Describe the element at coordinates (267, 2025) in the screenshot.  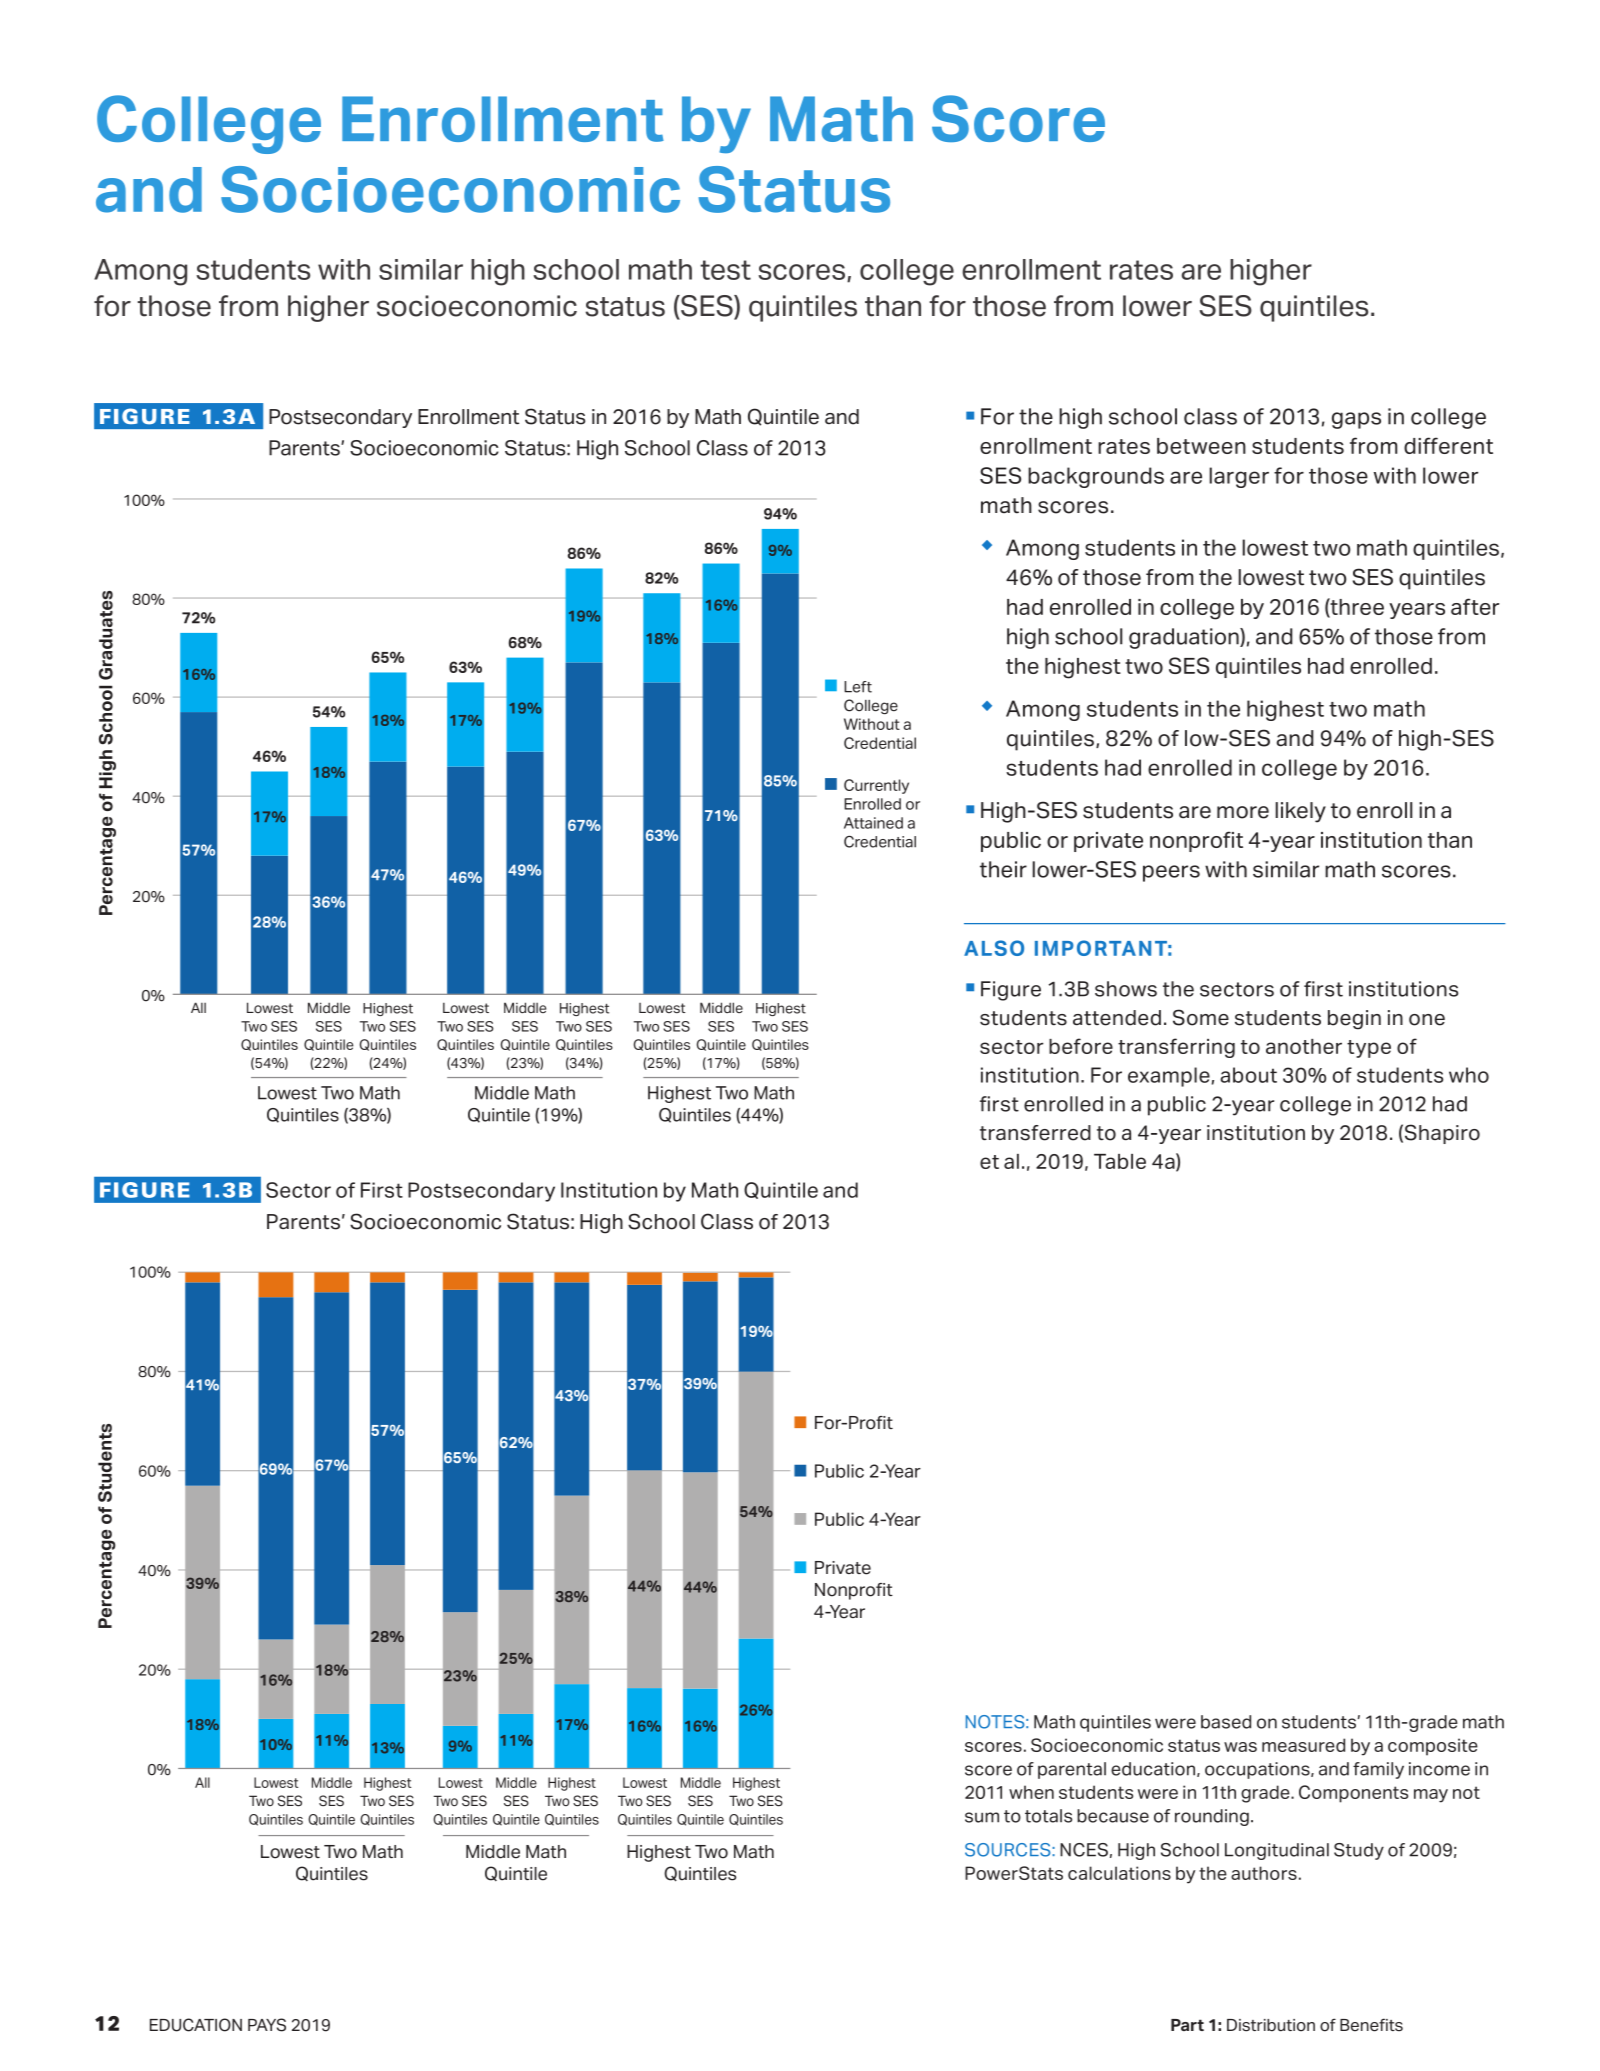
I see `PAYS` at that location.
